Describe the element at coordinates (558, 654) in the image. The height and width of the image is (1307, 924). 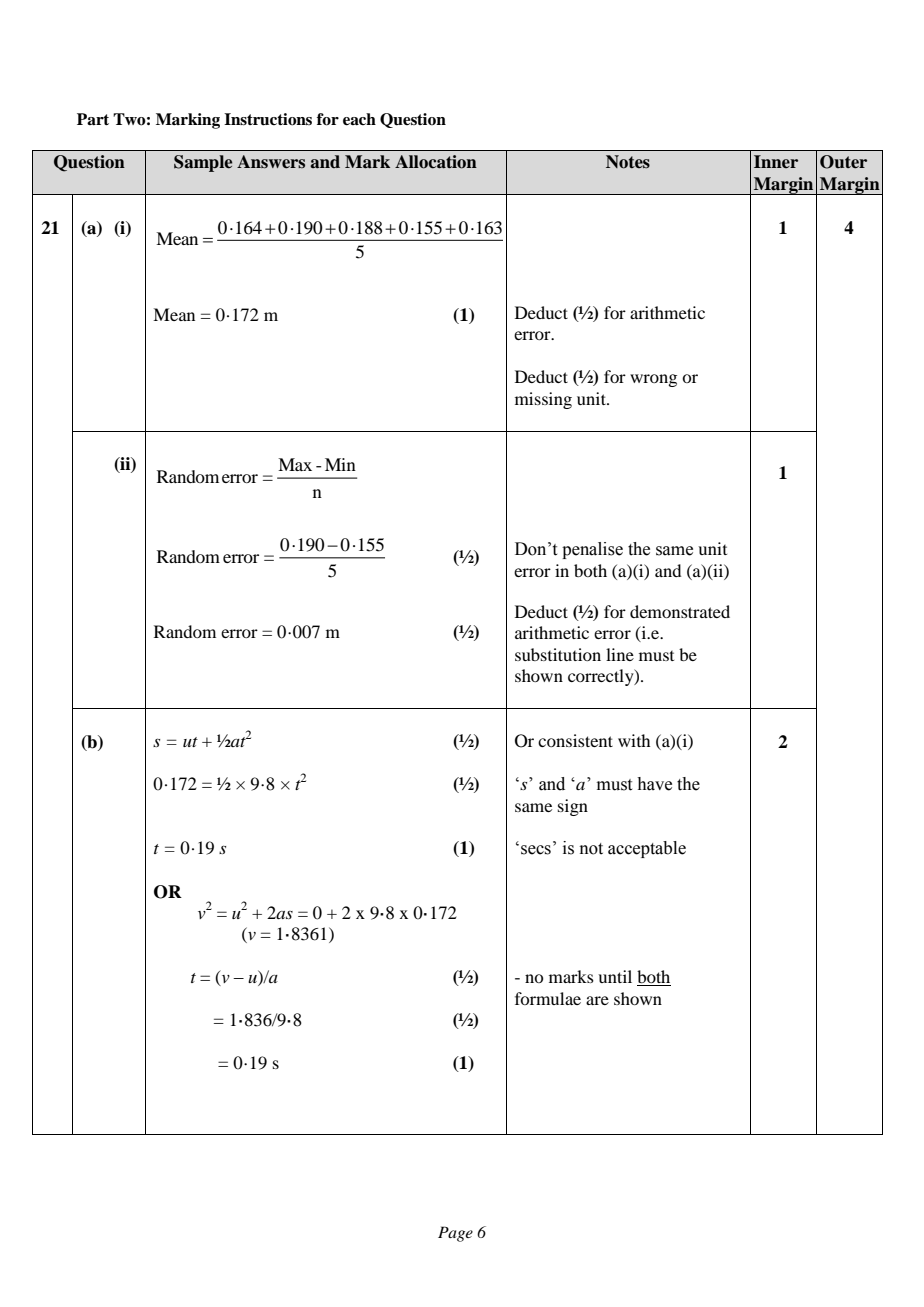
I see `substitution` at that location.
